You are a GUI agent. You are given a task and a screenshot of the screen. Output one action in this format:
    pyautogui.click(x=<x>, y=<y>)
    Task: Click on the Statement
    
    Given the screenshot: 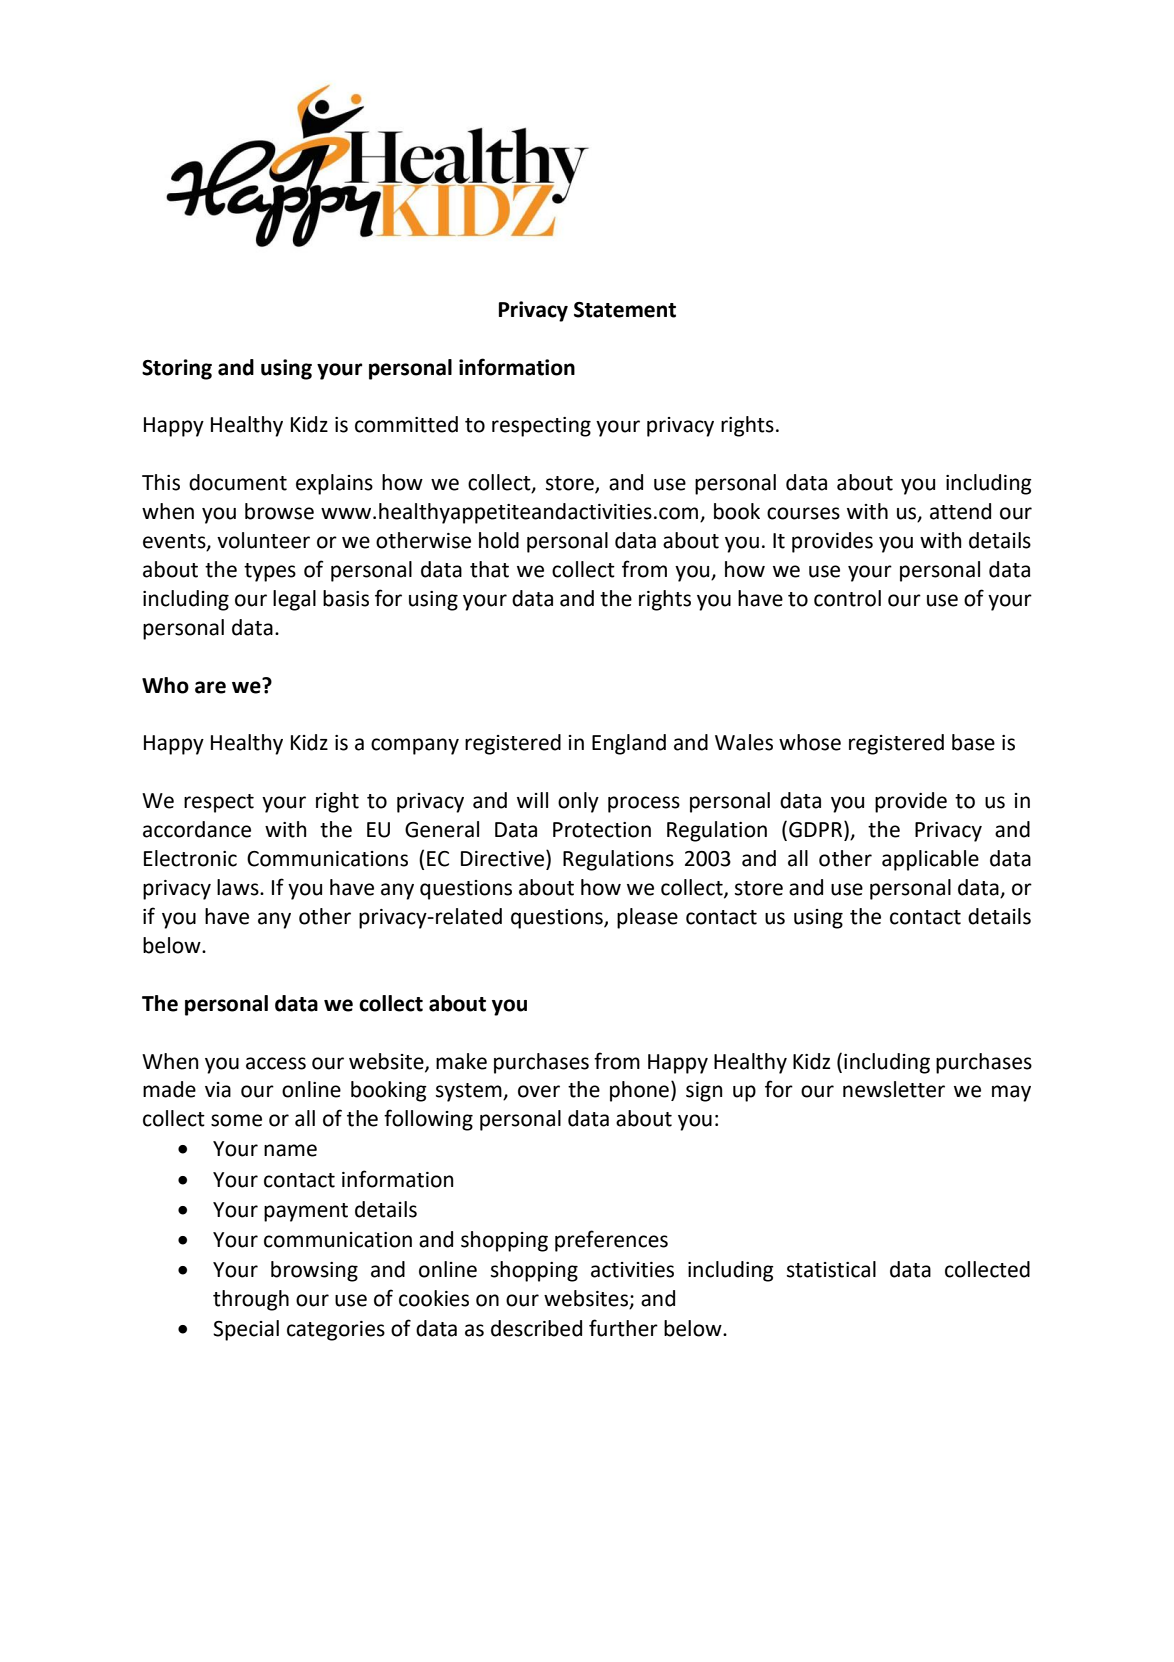 What is the action you would take?
    pyautogui.click(x=625, y=310)
